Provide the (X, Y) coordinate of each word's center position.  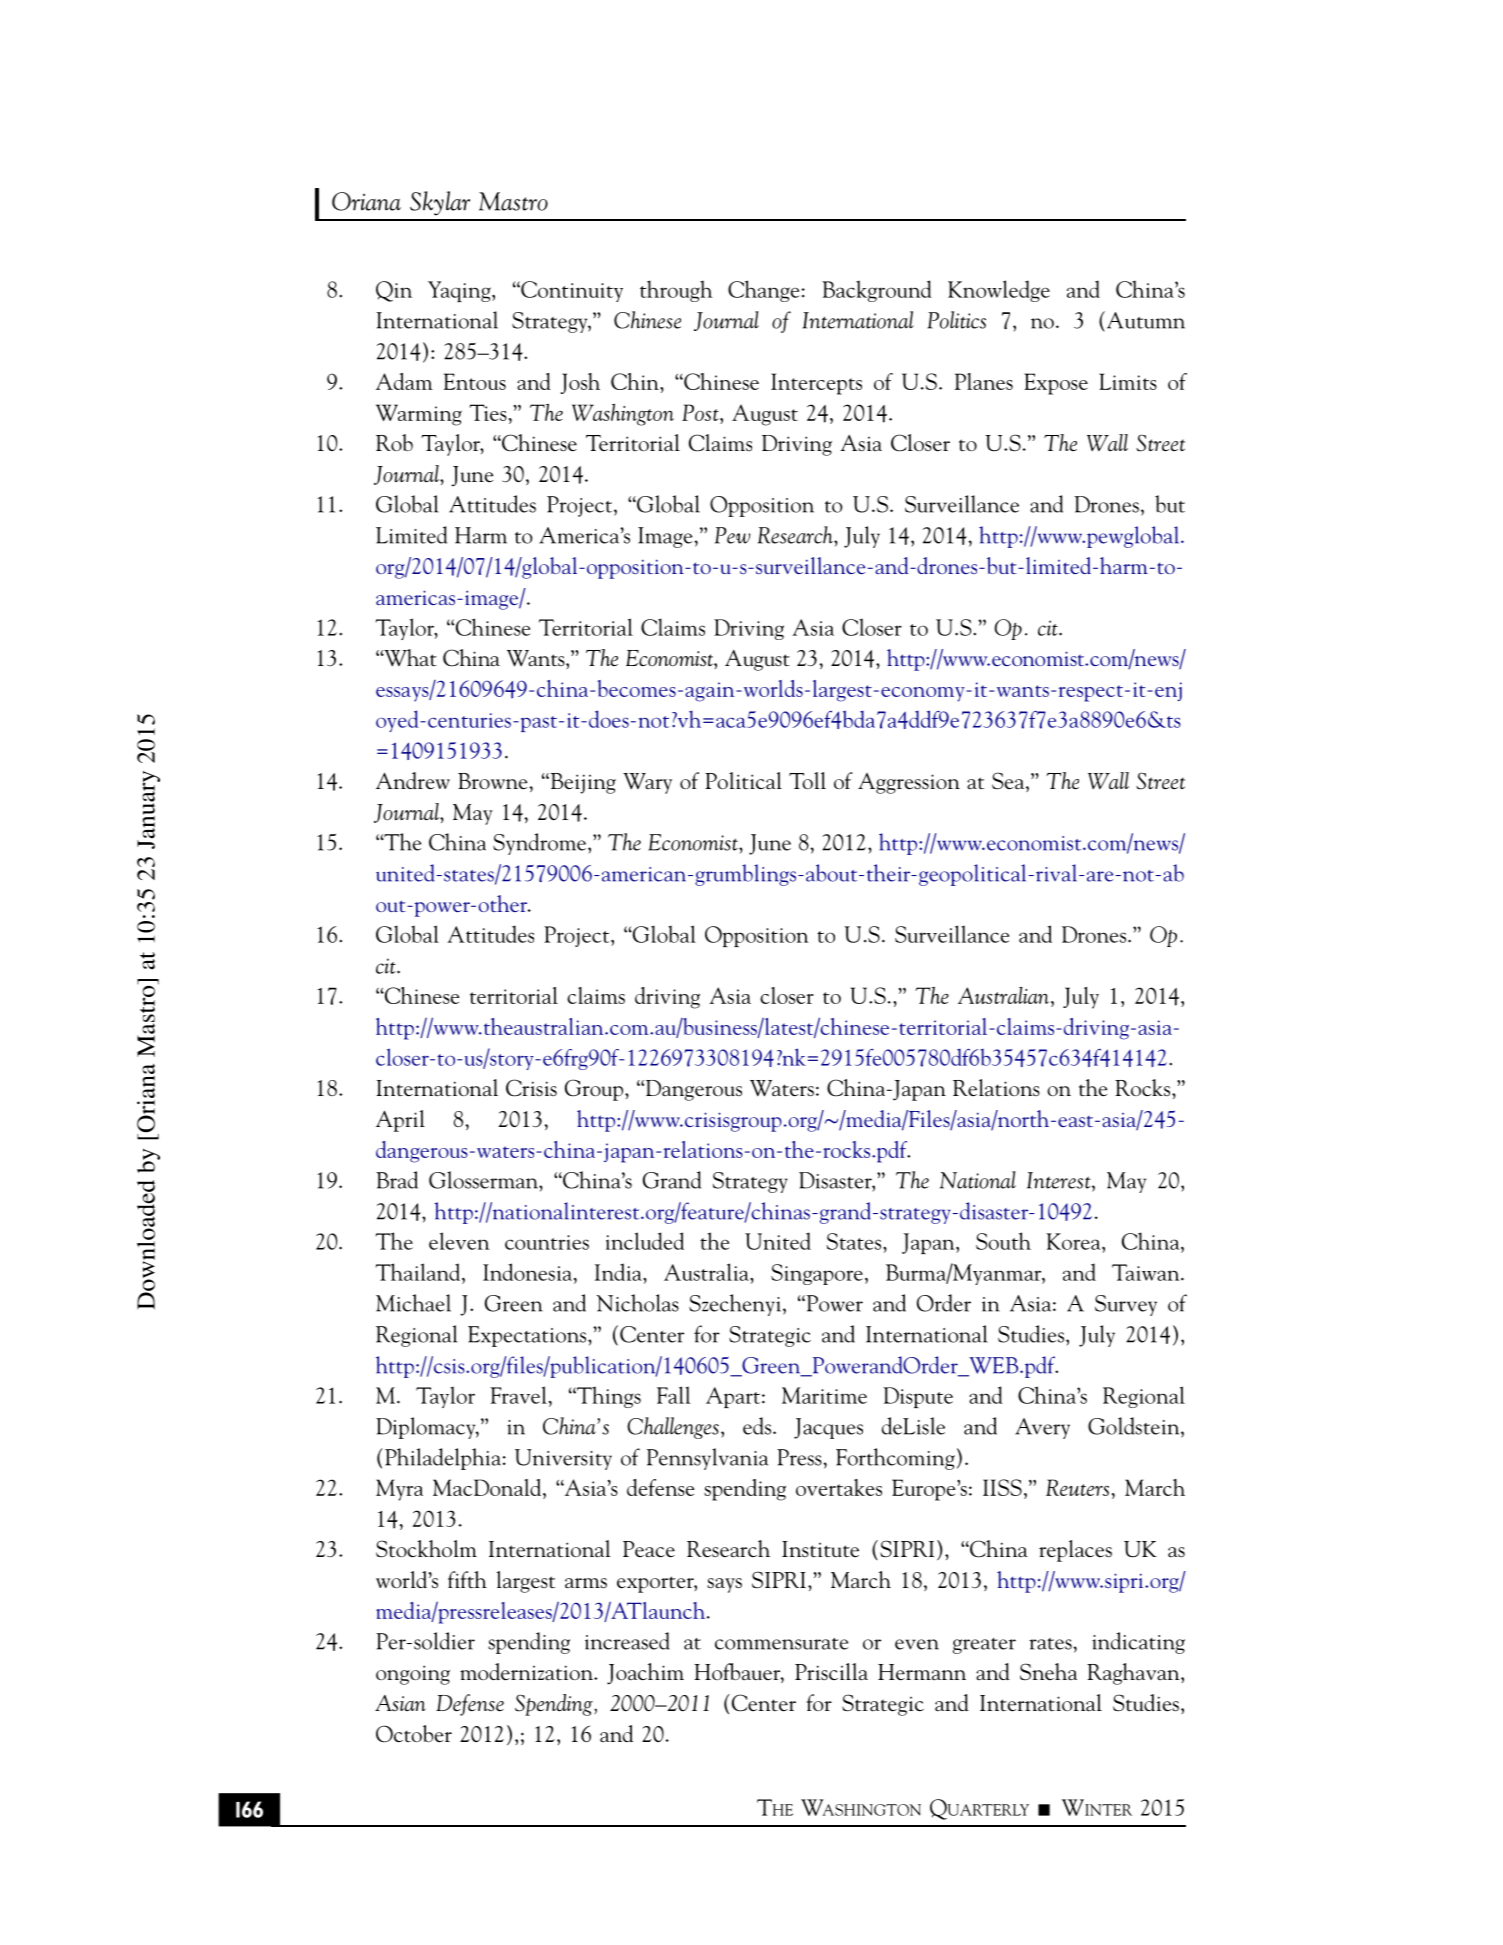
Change (763, 291)
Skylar (440, 203)
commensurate (781, 1644)
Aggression (909, 783)
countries (547, 1242)
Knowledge (999, 291)
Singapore (817, 1274)
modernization (527, 1672)
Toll (807, 780)
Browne (492, 781)
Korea (1074, 1241)
